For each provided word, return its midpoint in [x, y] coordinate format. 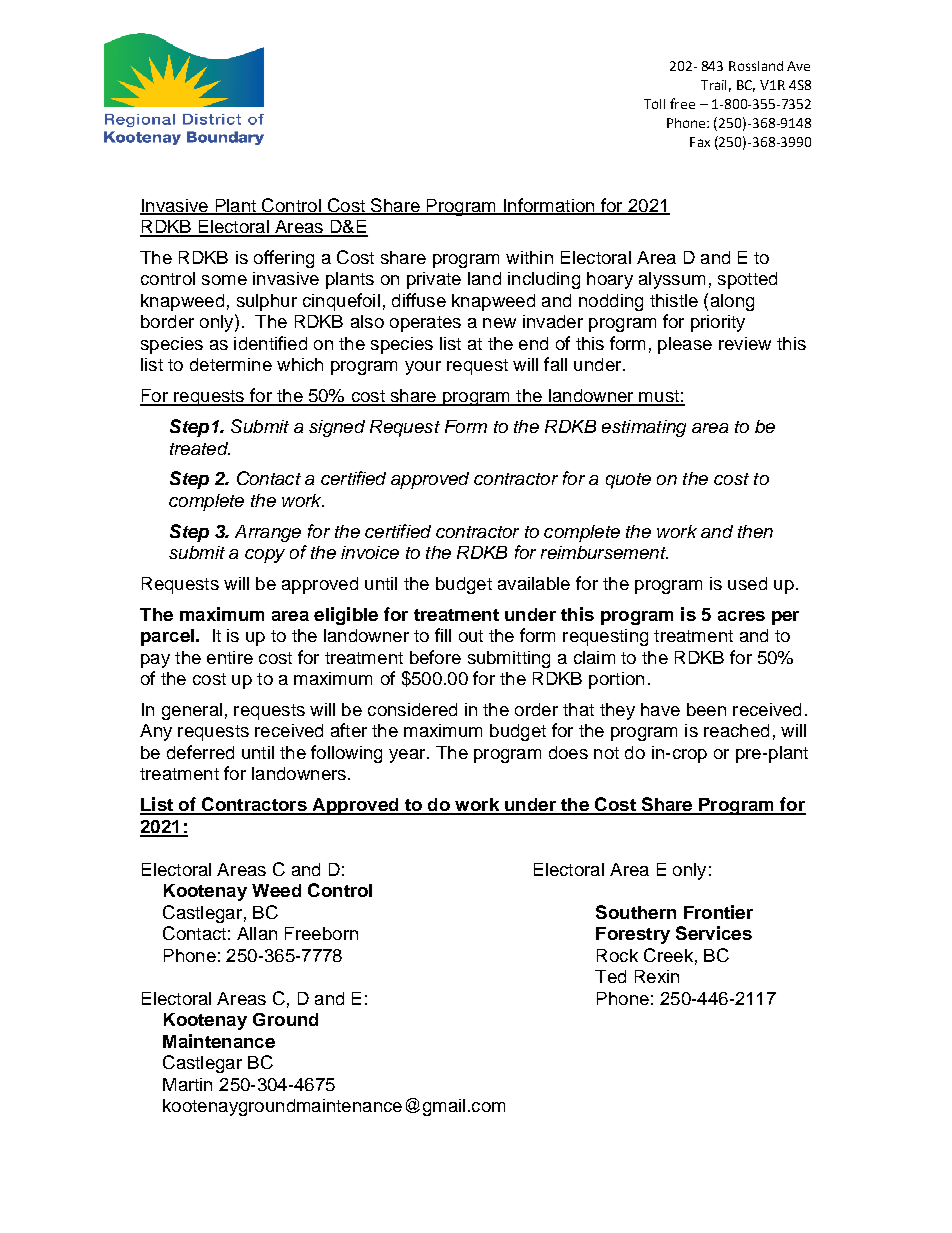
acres [741, 616]
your [423, 368]
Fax [700, 142]
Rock [617, 955]
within [529, 257]
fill [443, 635]
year [408, 756]
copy [265, 556]
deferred [200, 752]
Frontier [718, 912]
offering [284, 259]
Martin [187, 1084]
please [685, 345]
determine [231, 364]
